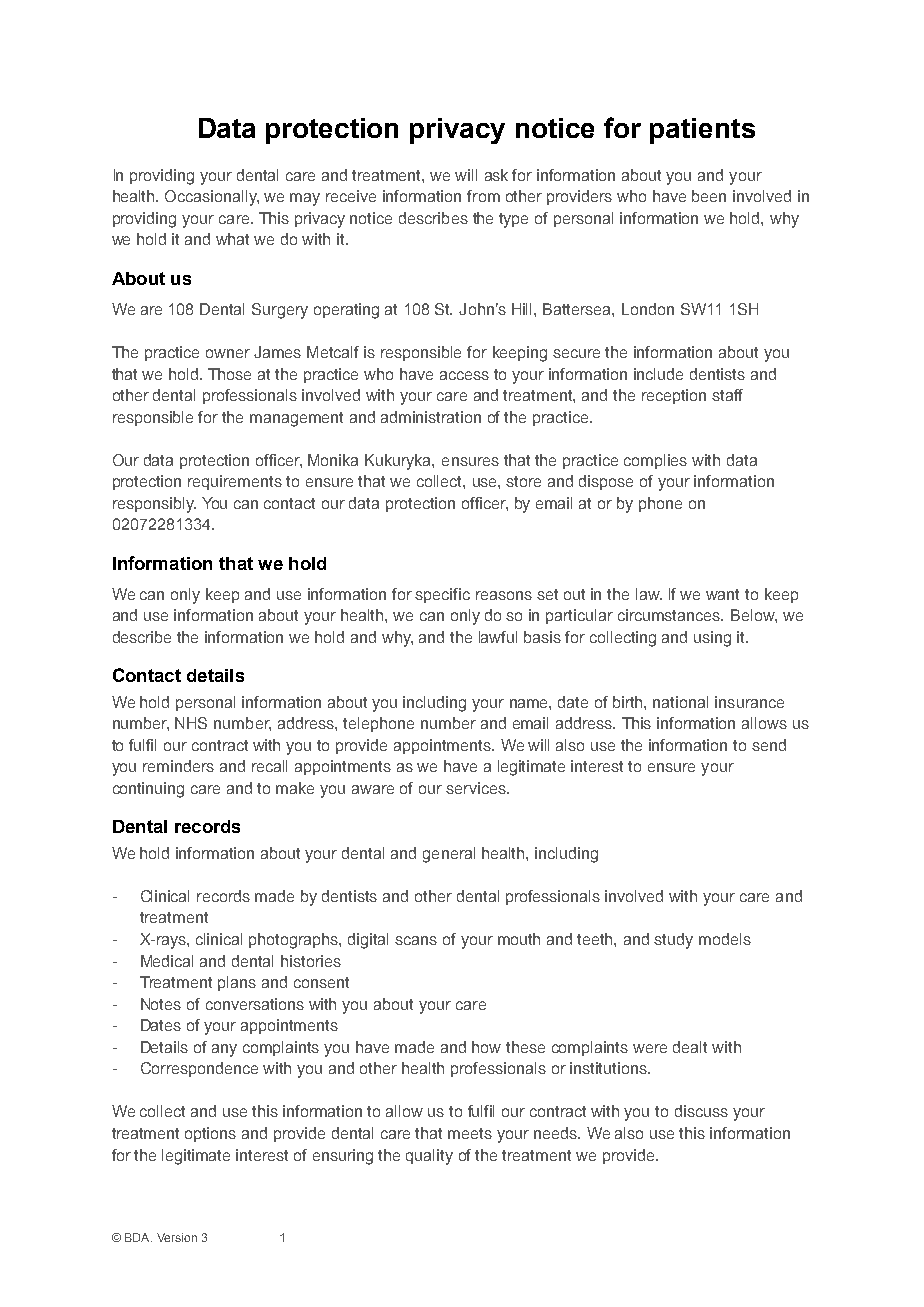  I want to click on requirements, so click(235, 482).
